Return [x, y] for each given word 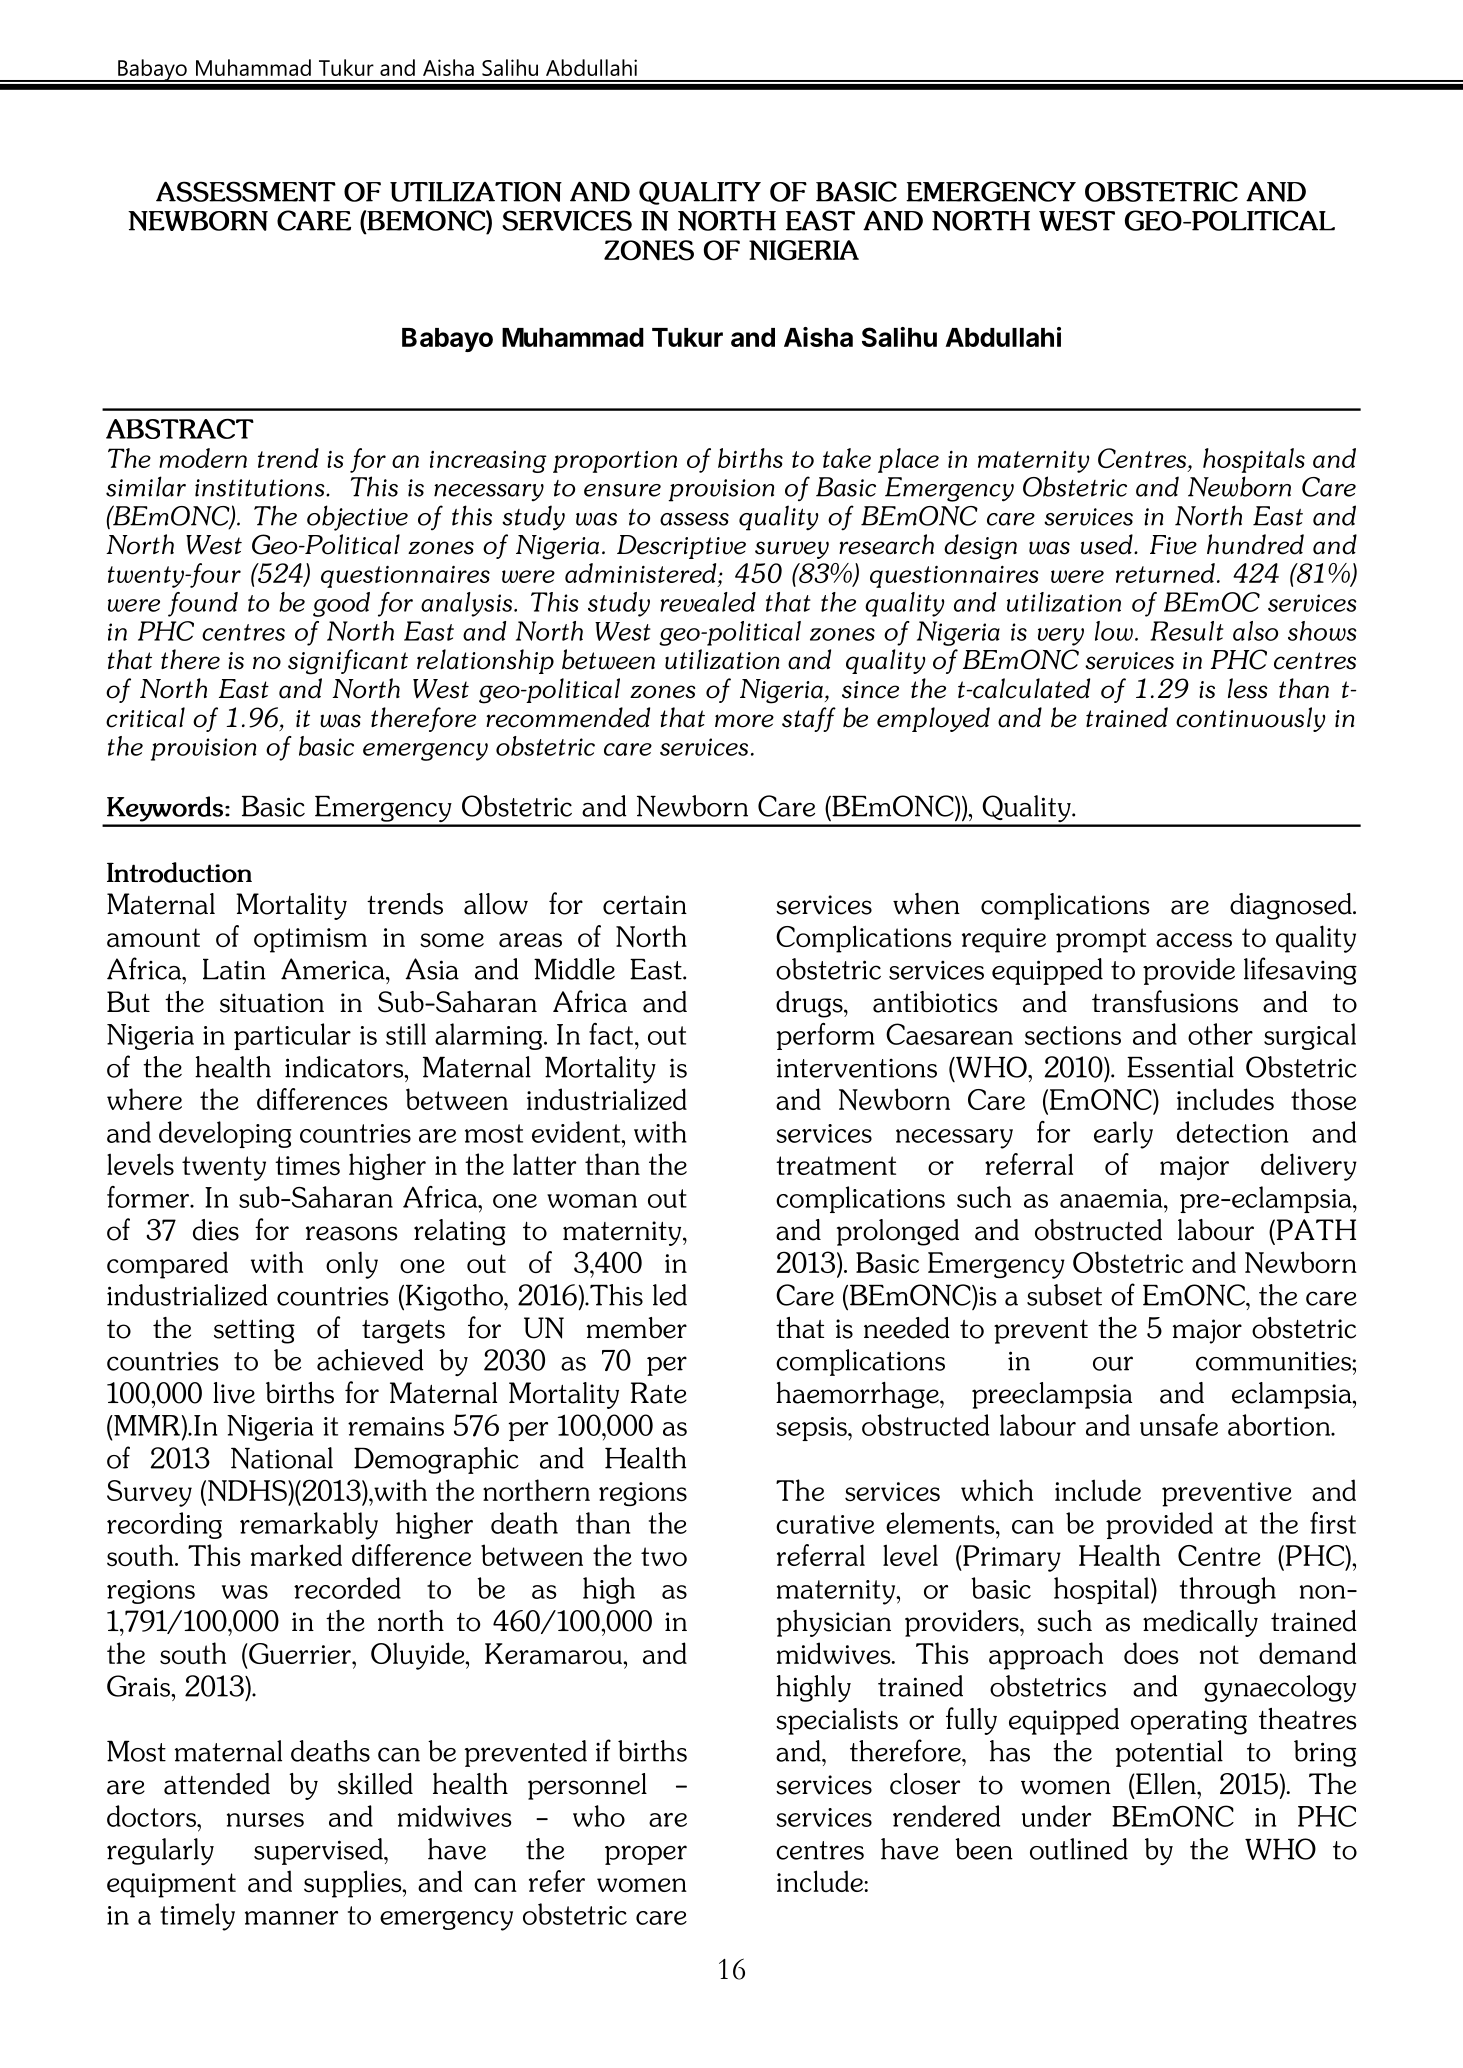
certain [645, 905]
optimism [310, 940]
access [1194, 940]
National [282, 1458]
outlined [1079, 1849]
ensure [622, 490]
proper [646, 1855]
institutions [261, 488]
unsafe [1179, 1425]
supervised [319, 1851]
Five [1173, 545]
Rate [659, 1393]
